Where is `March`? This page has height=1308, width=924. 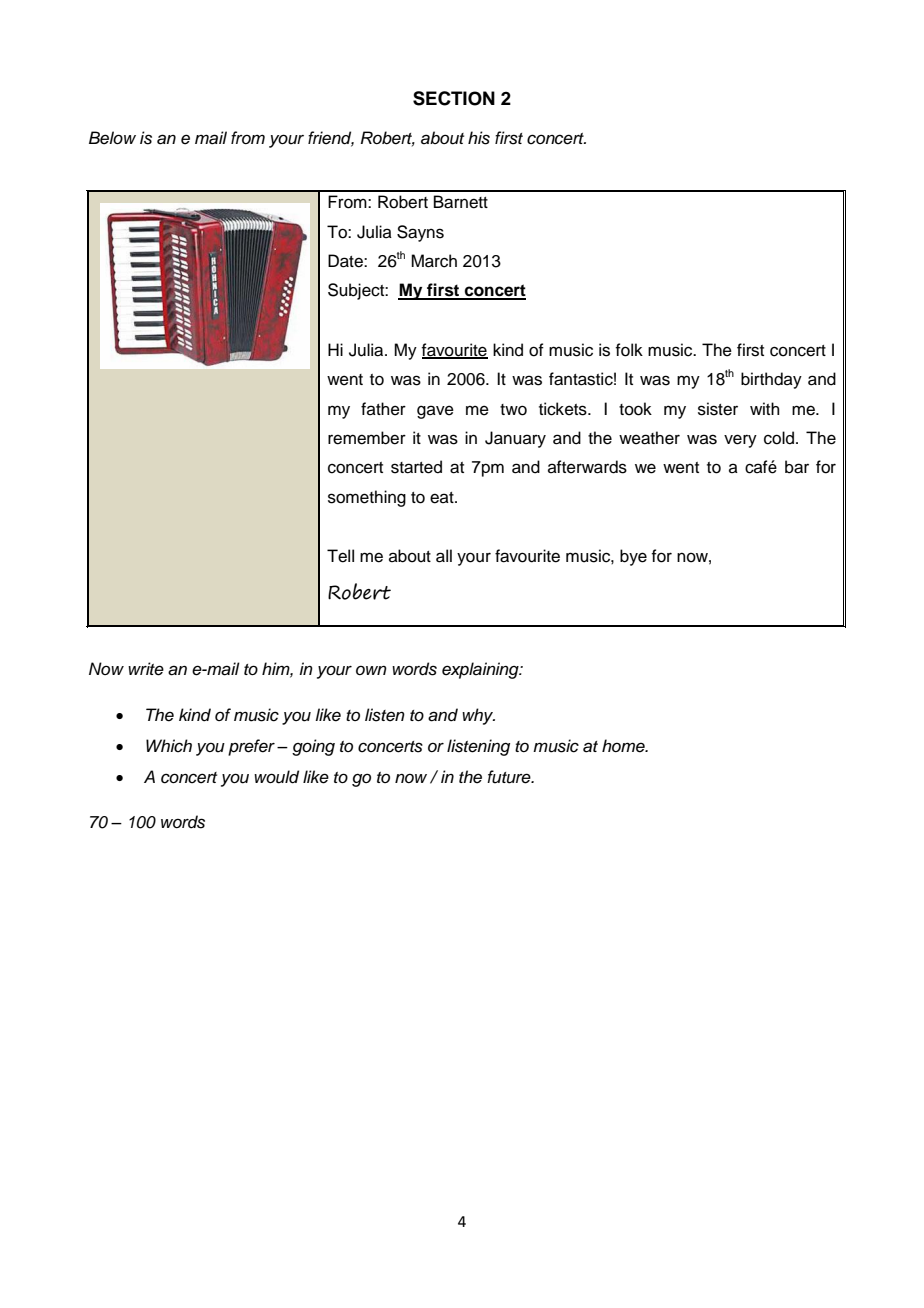 March is located at coordinates (434, 261).
